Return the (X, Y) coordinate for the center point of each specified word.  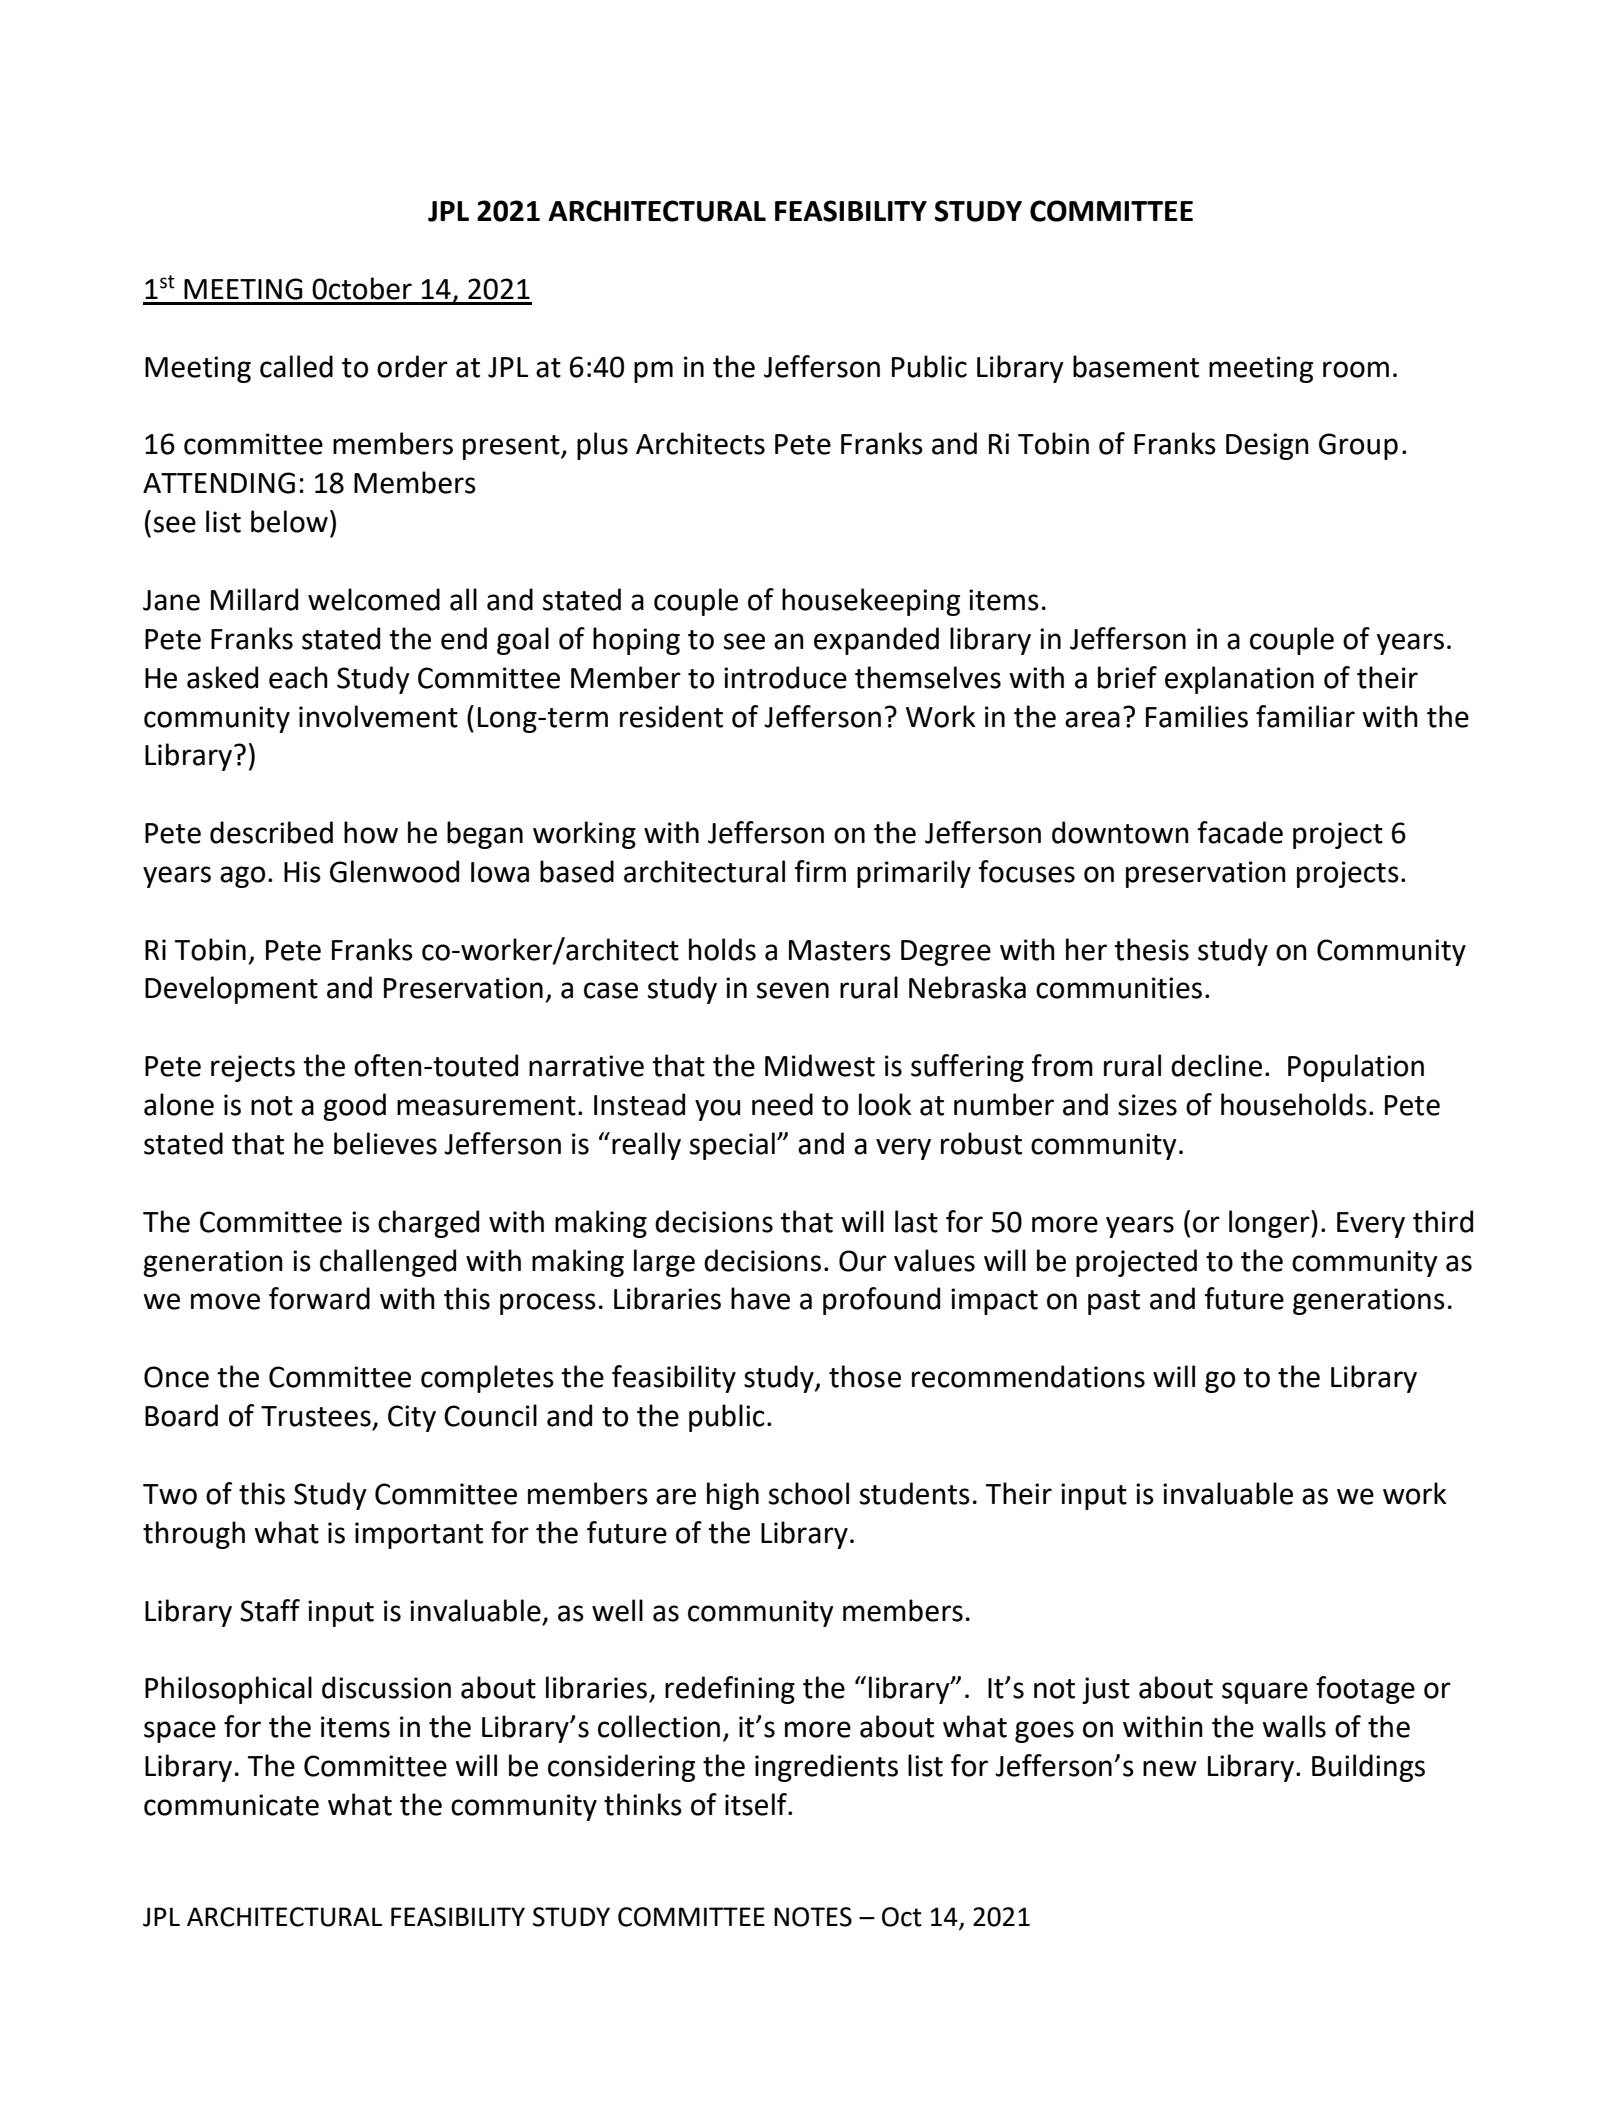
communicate (231, 1805)
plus (602, 446)
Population (1356, 1068)
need (782, 1104)
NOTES (813, 1917)
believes (385, 1143)
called (296, 366)
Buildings (1368, 1768)
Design (1267, 446)
